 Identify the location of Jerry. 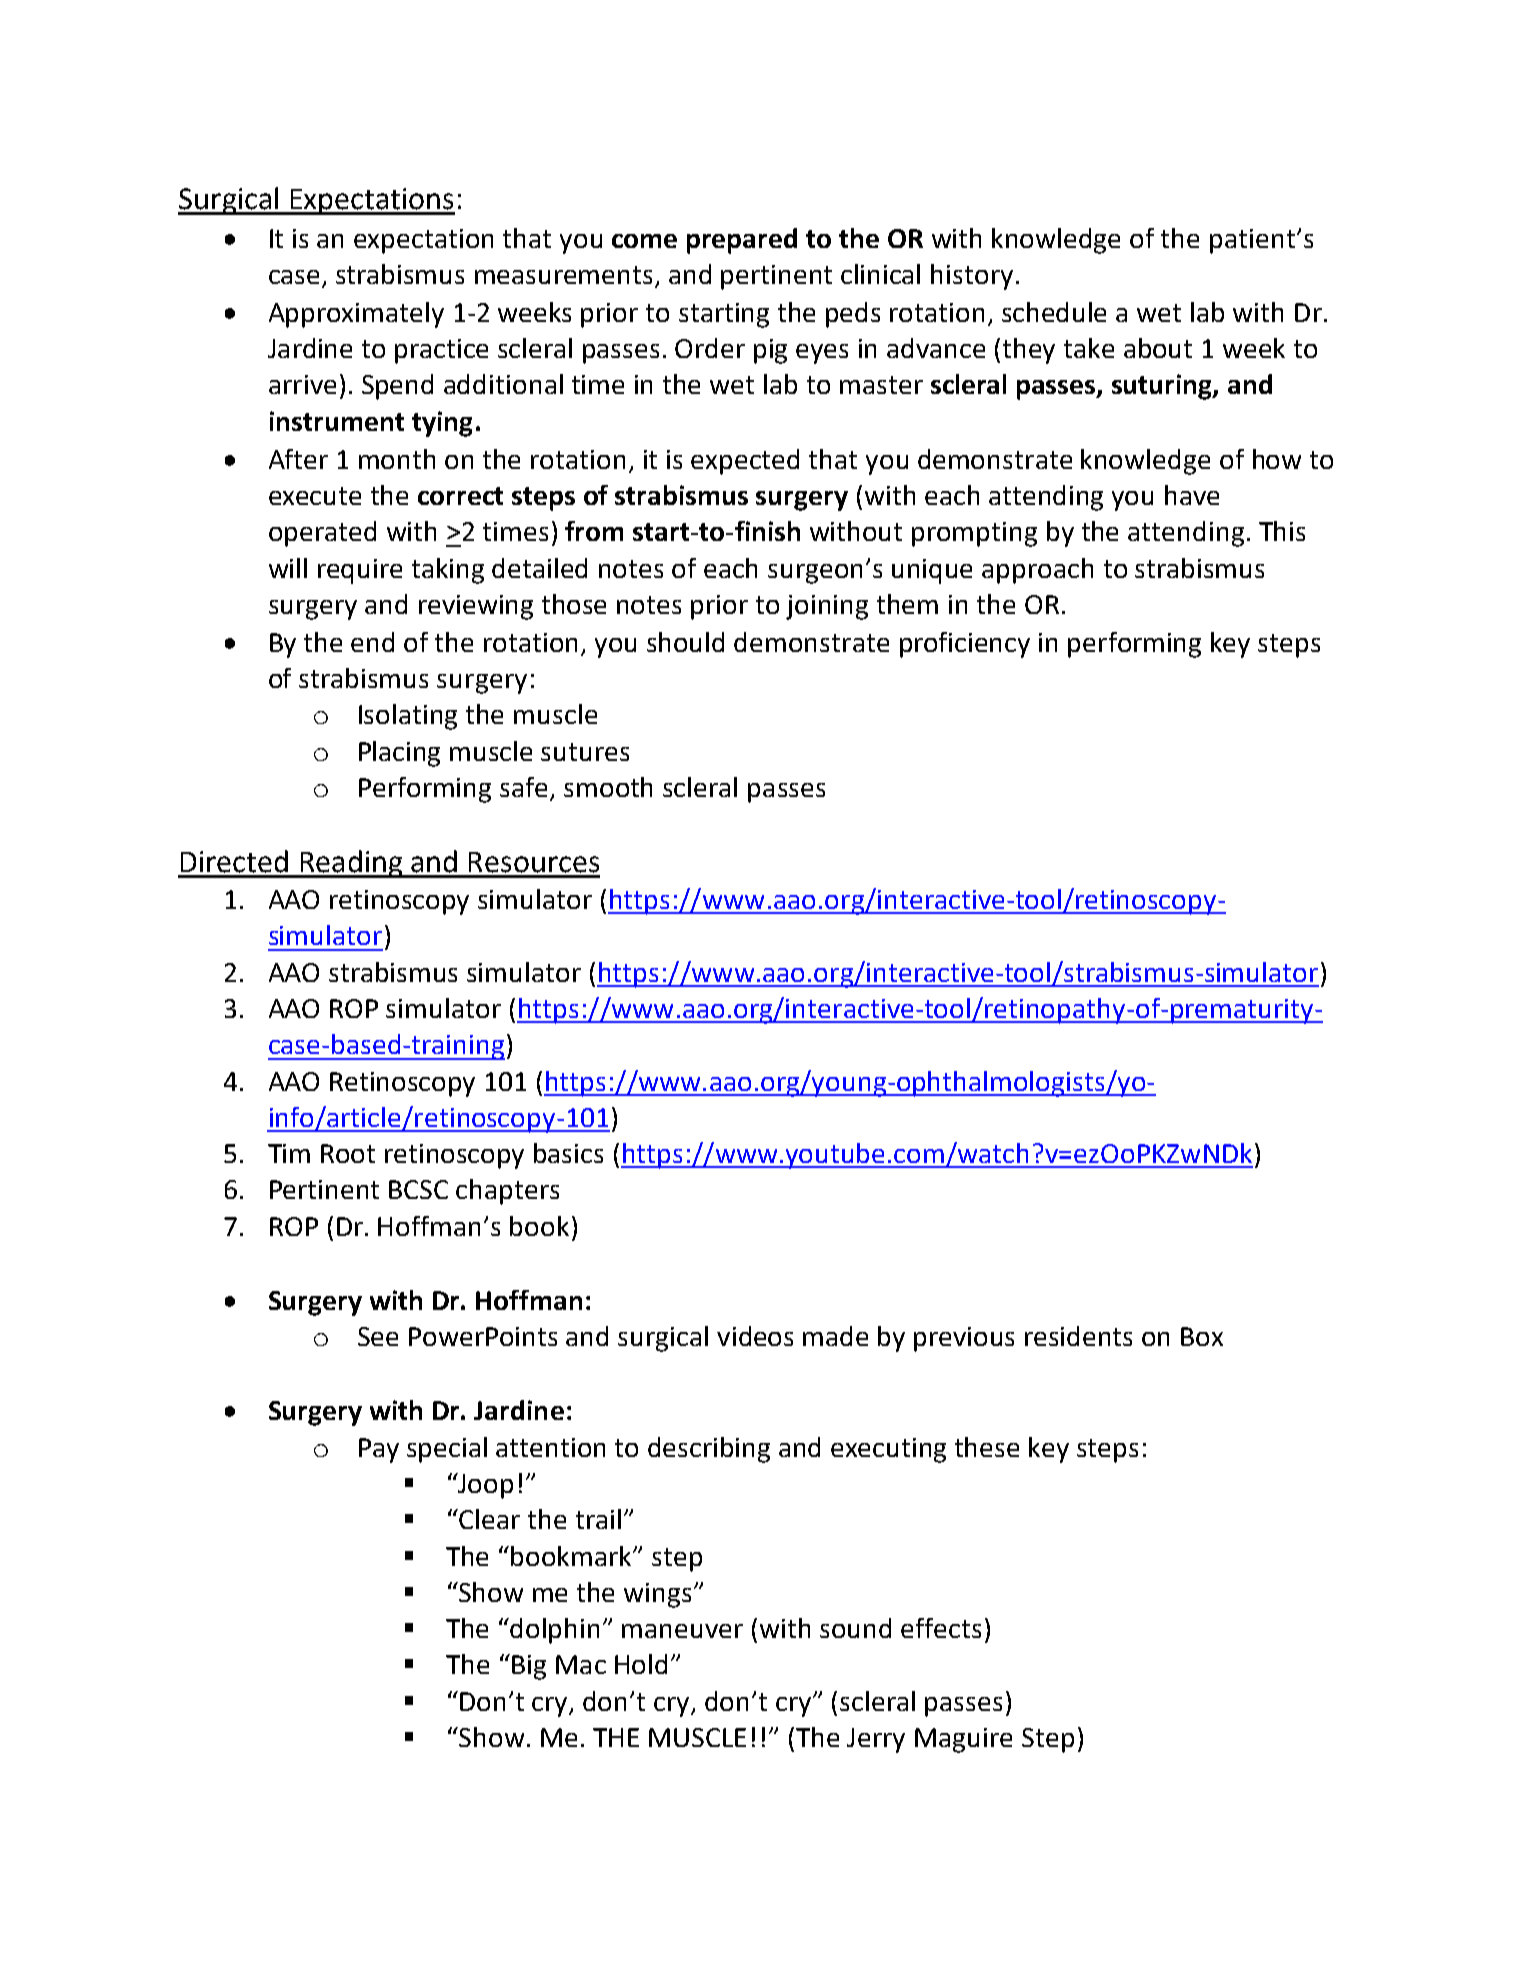
(876, 1740).
